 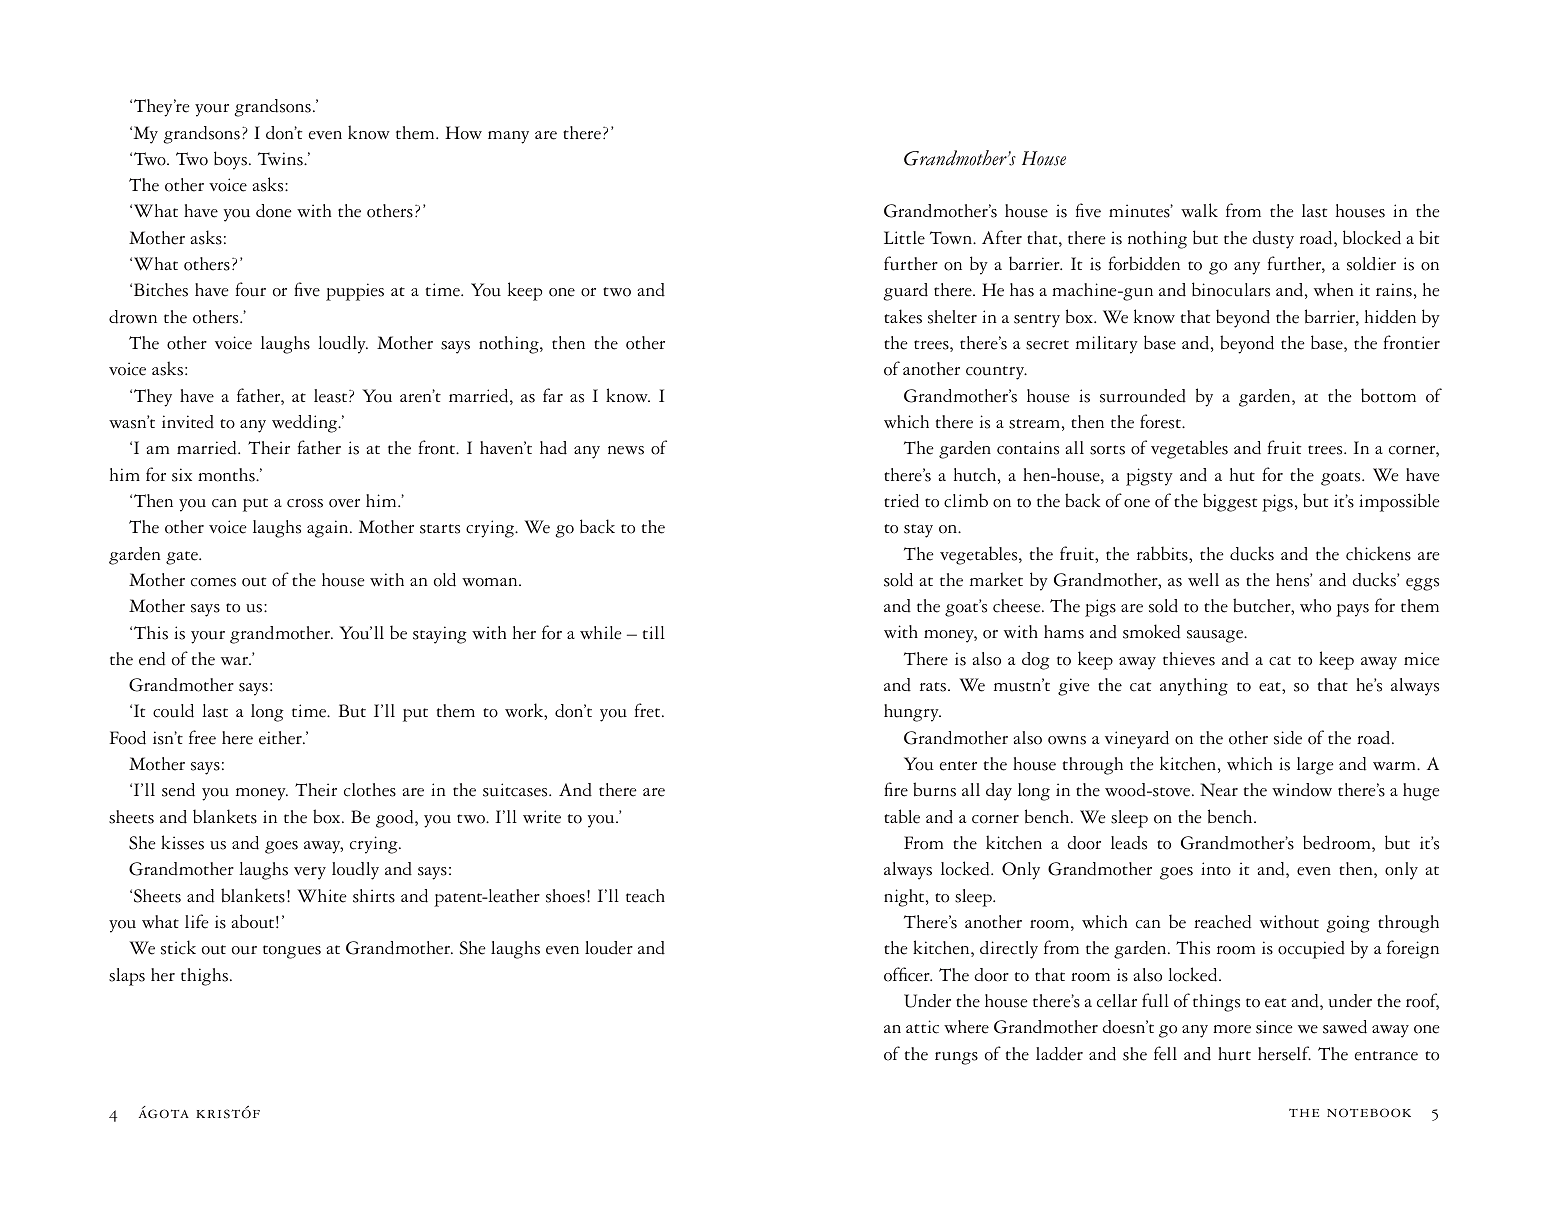 I want to click on Little, so click(x=904, y=238).
